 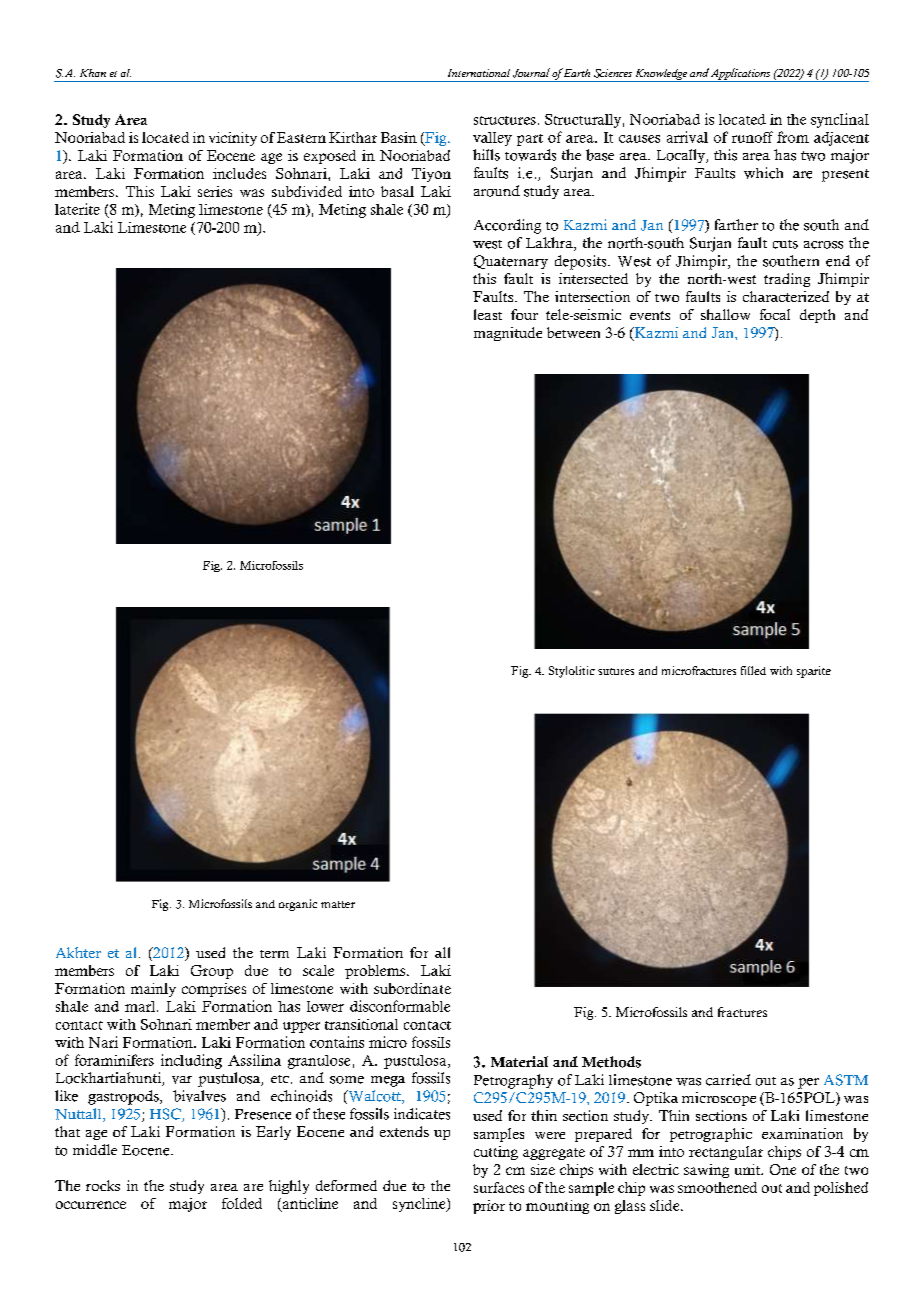 I want to click on organic, so click(x=298, y=905).
